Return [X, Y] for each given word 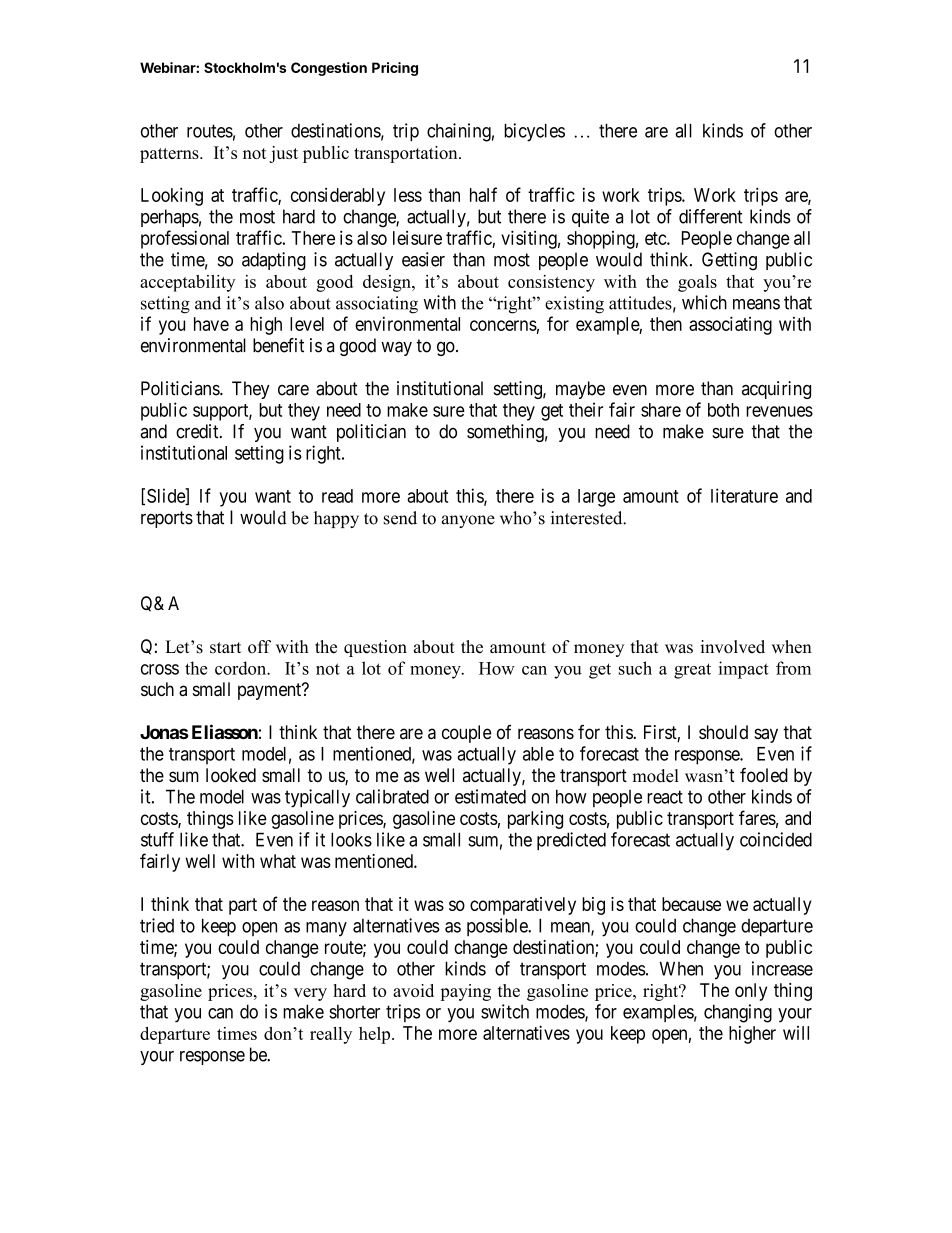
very [310, 994]
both [723, 410]
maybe [580, 390]
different [710, 216]
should [723, 732]
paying [465, 992]
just [283, 154]
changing [738, 1013]
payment [271, 691]
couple [467, 734]
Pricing [395, 69]
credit [198, 431]
